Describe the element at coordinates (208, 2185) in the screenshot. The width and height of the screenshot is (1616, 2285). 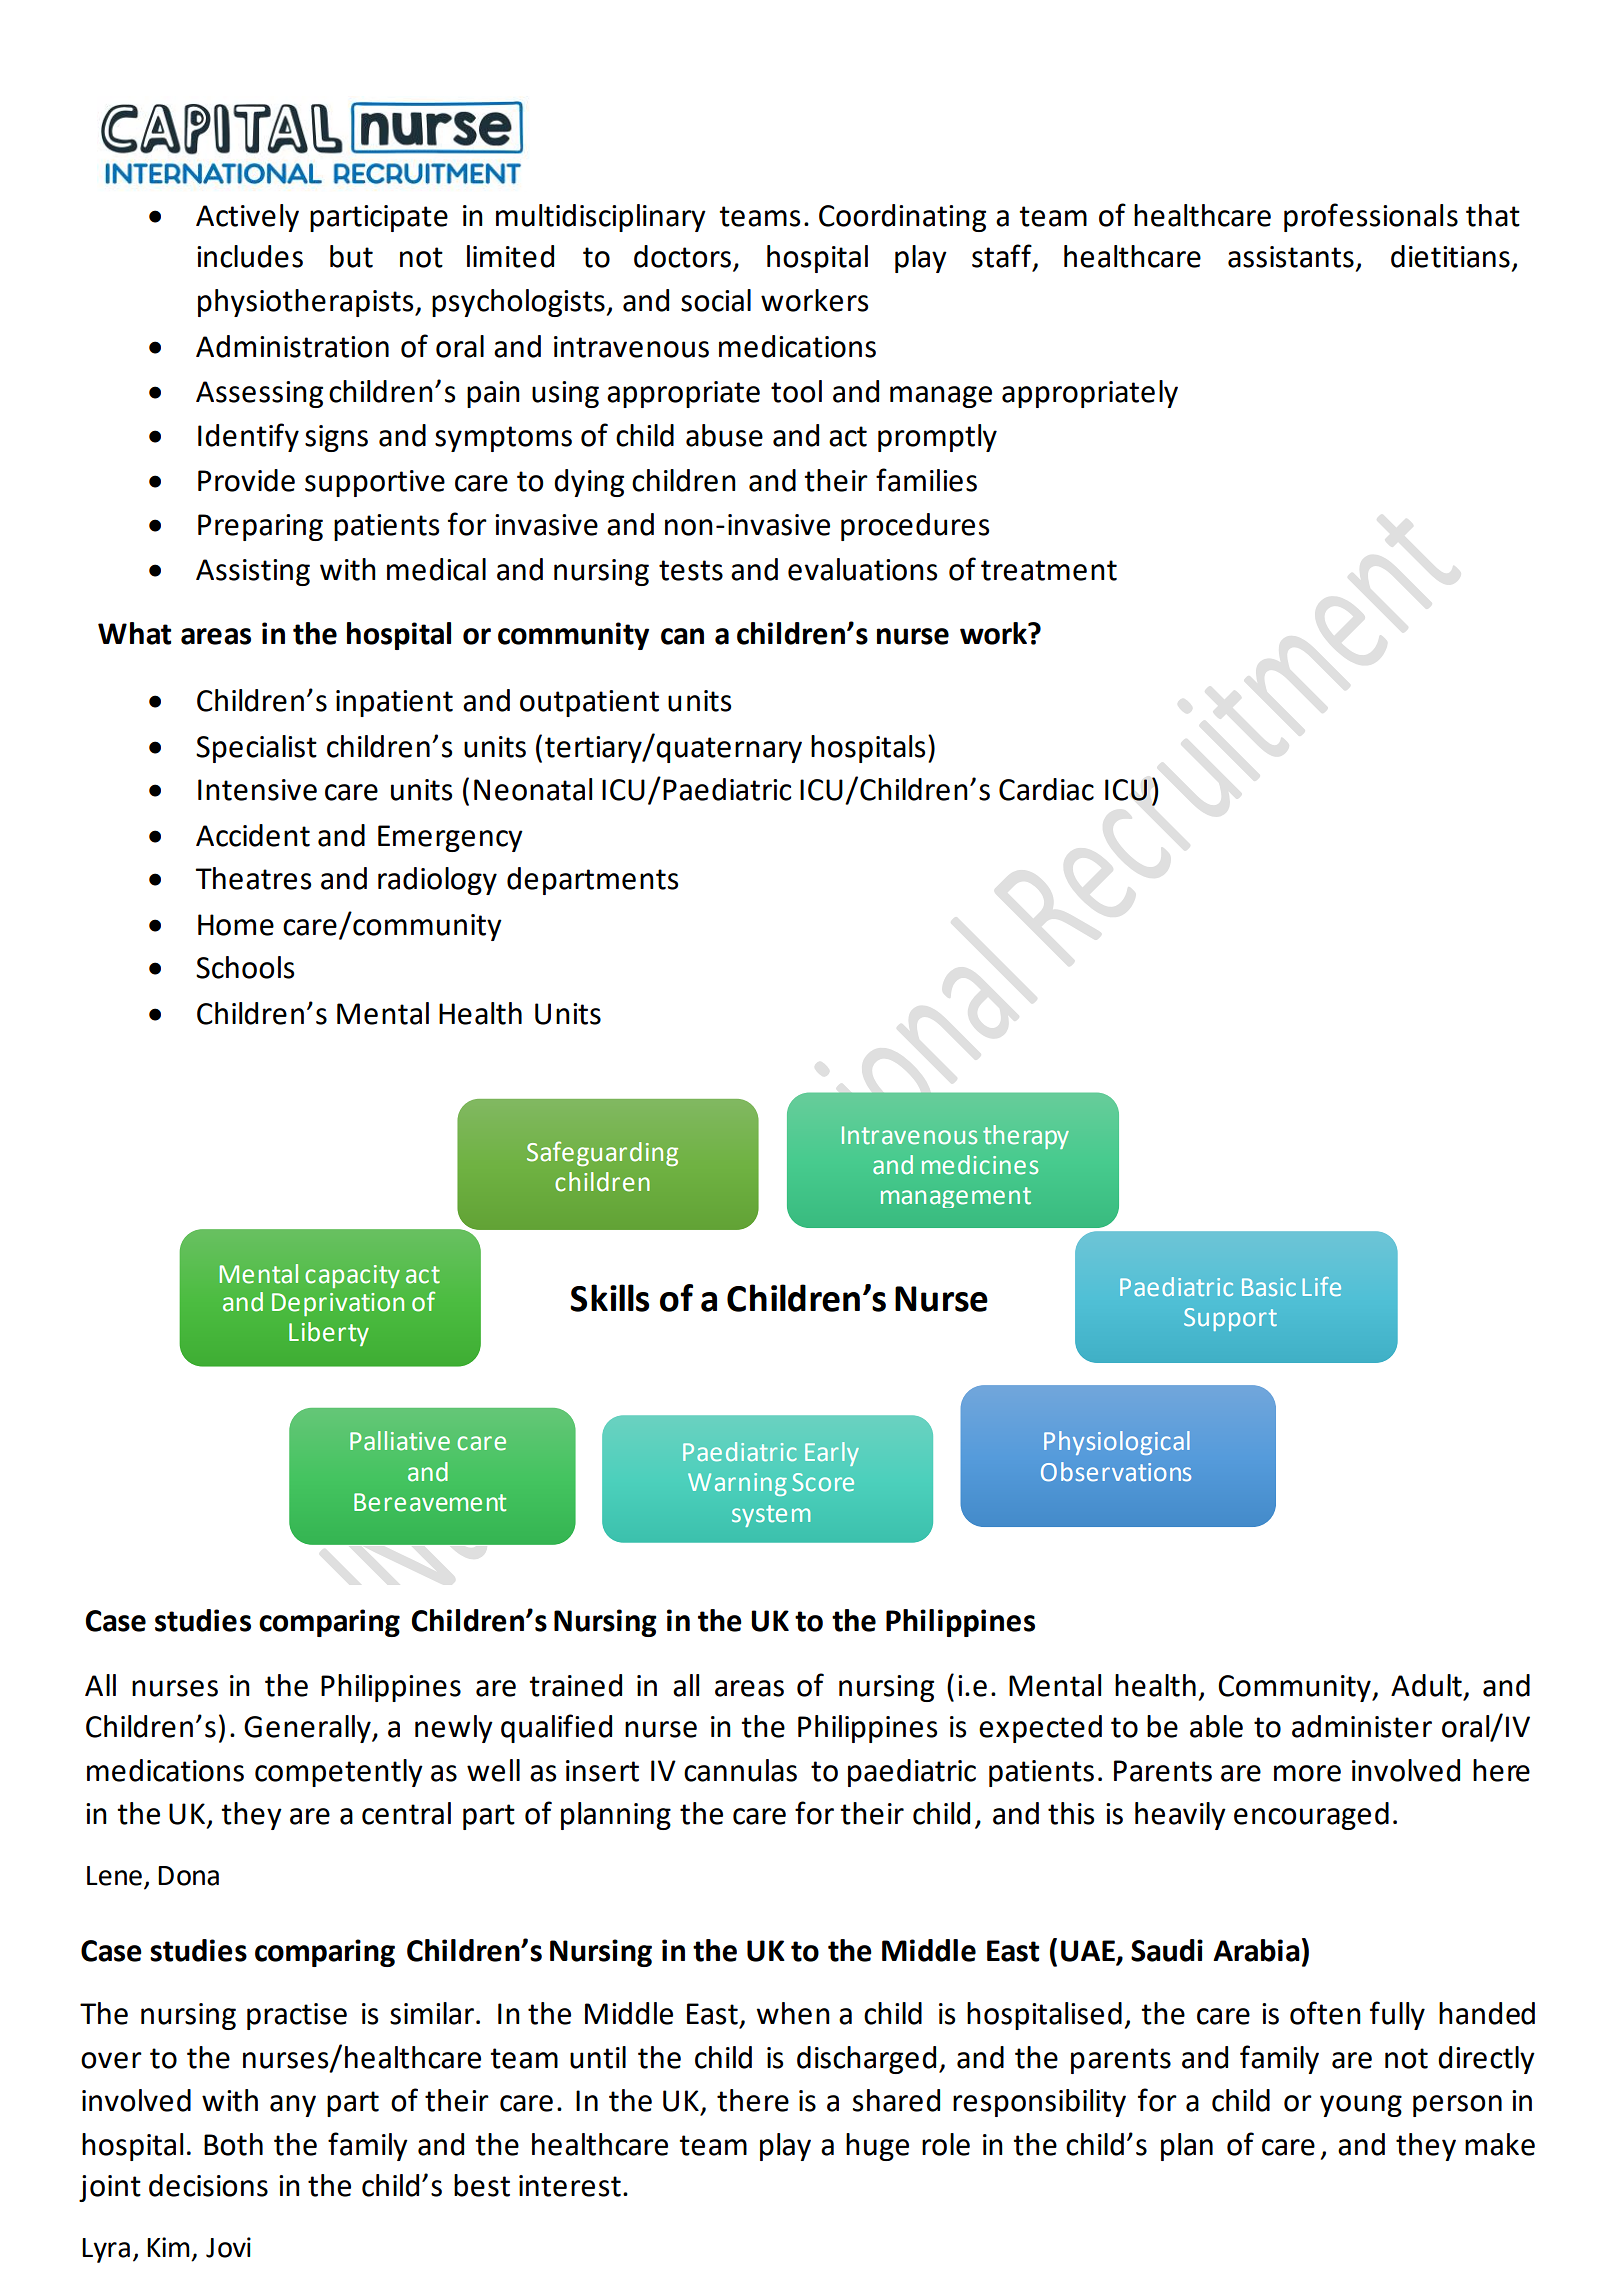
I see `decisions` at that location.
